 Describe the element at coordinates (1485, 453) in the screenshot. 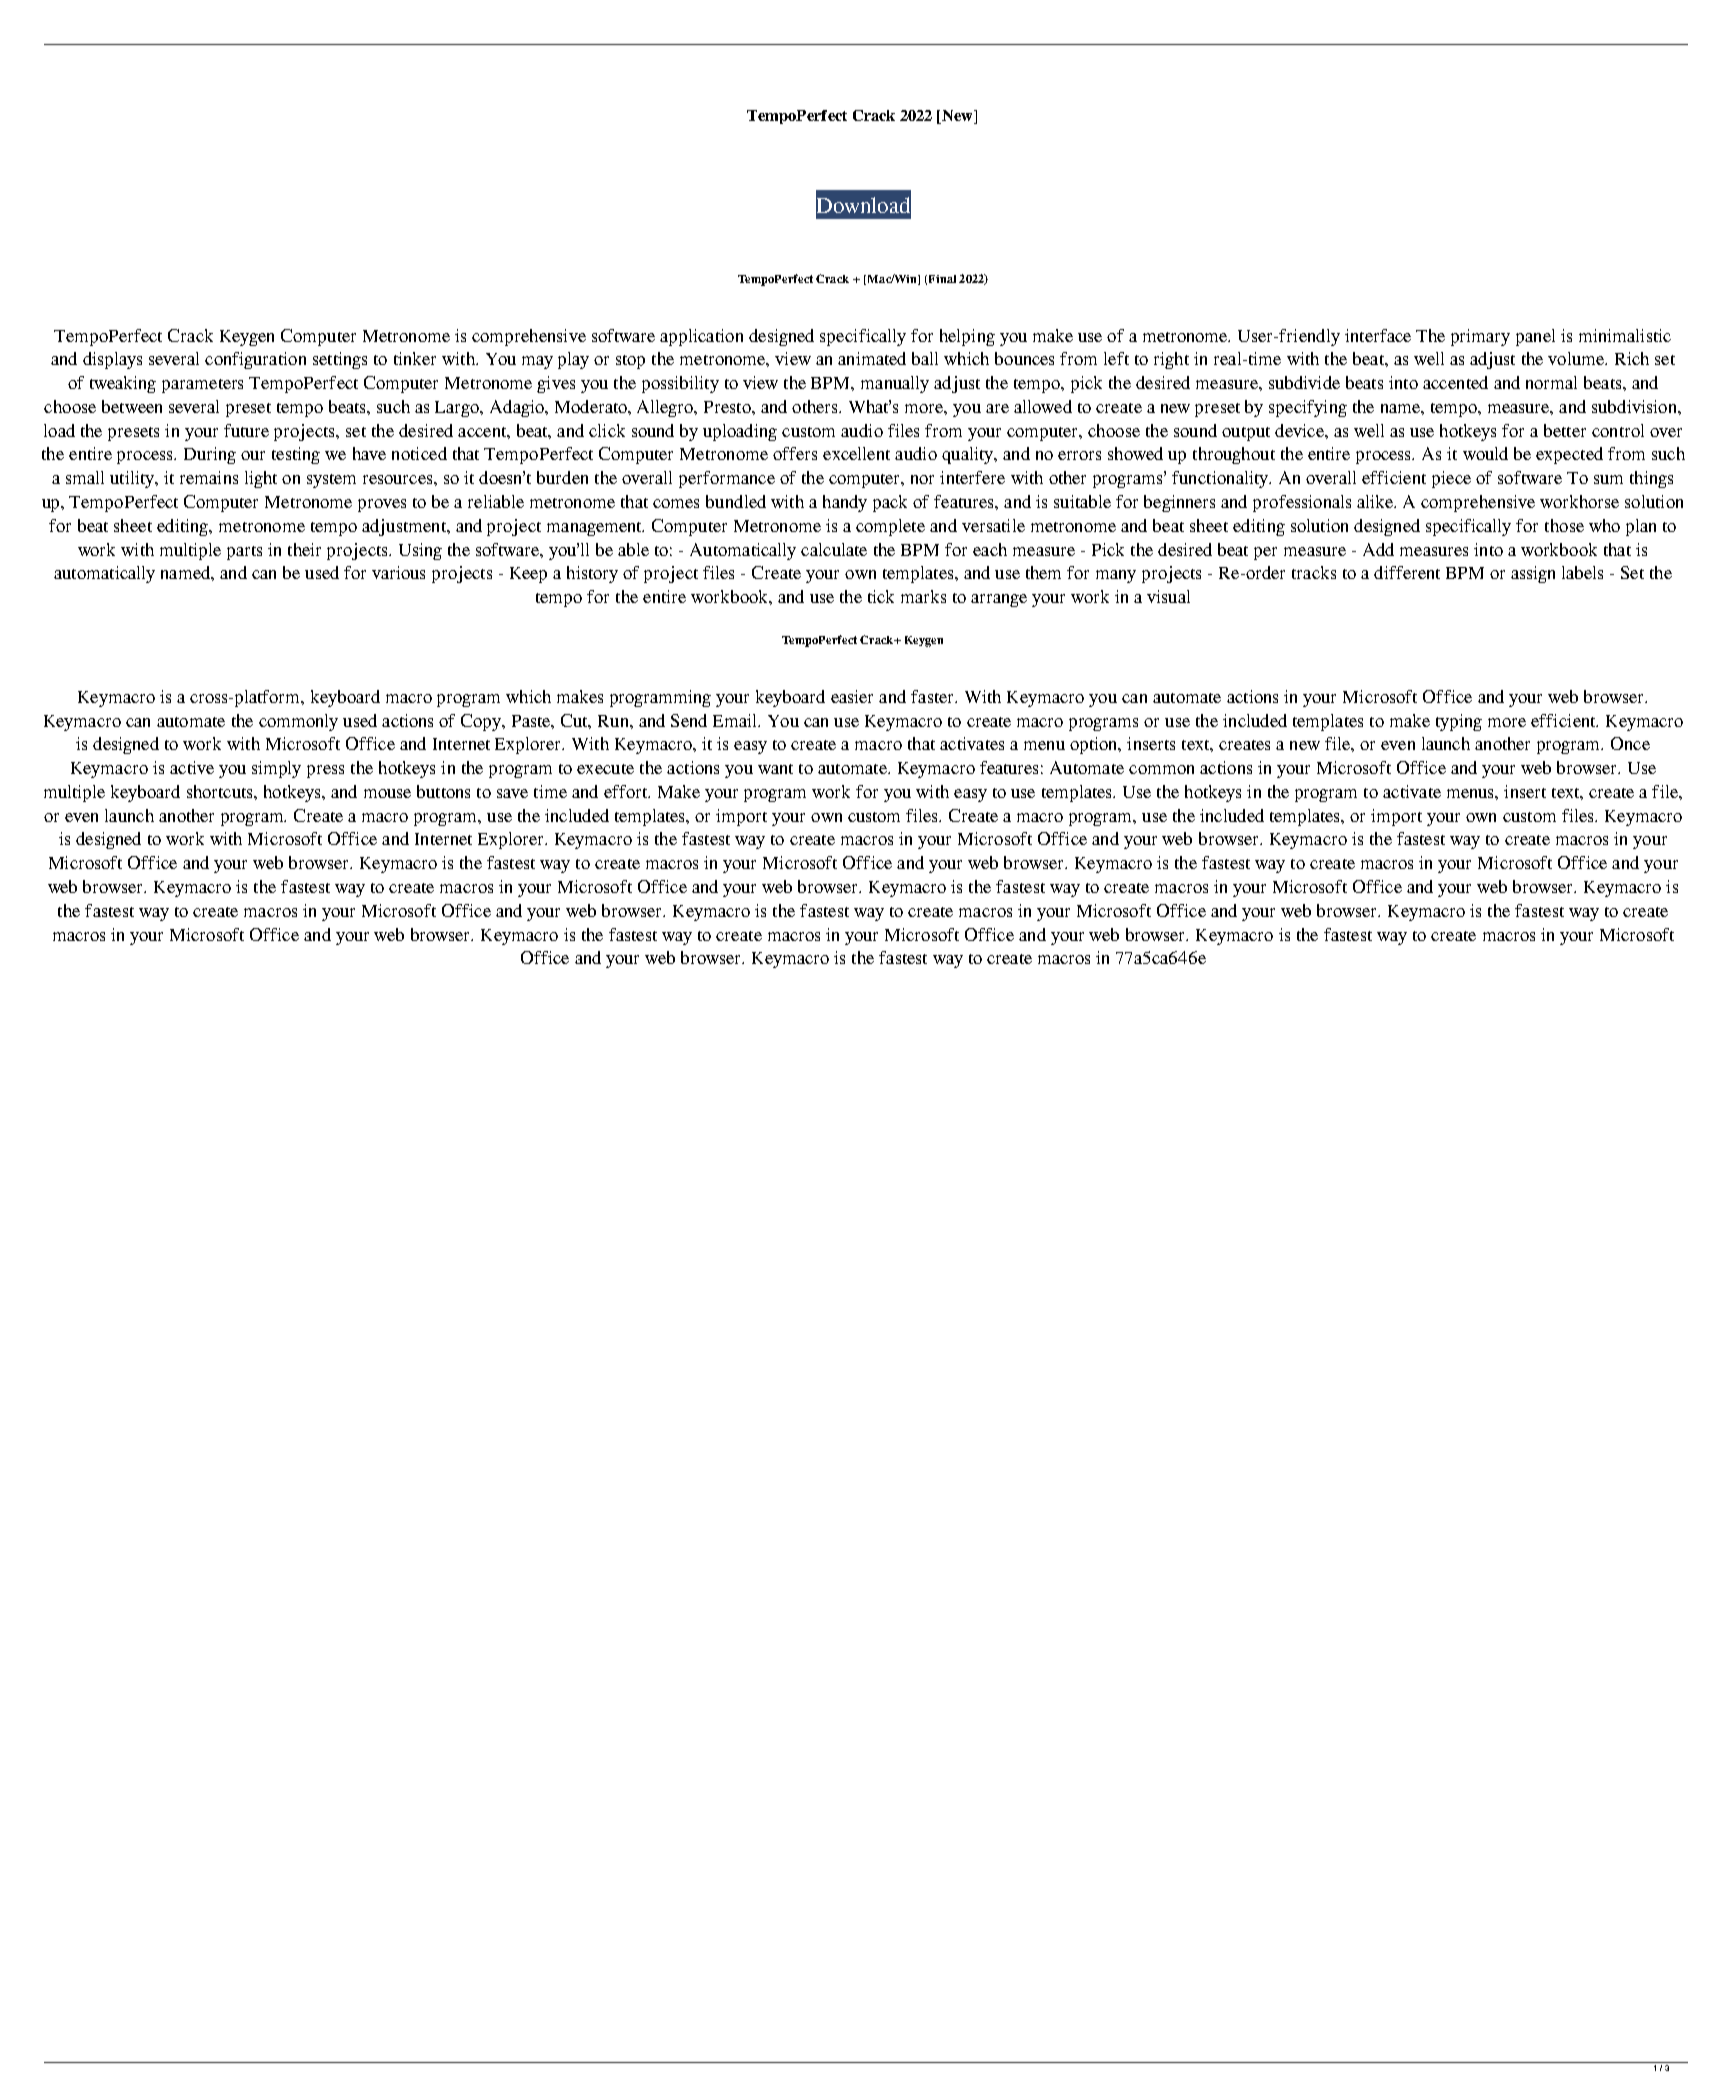

I see `would` at that location.
